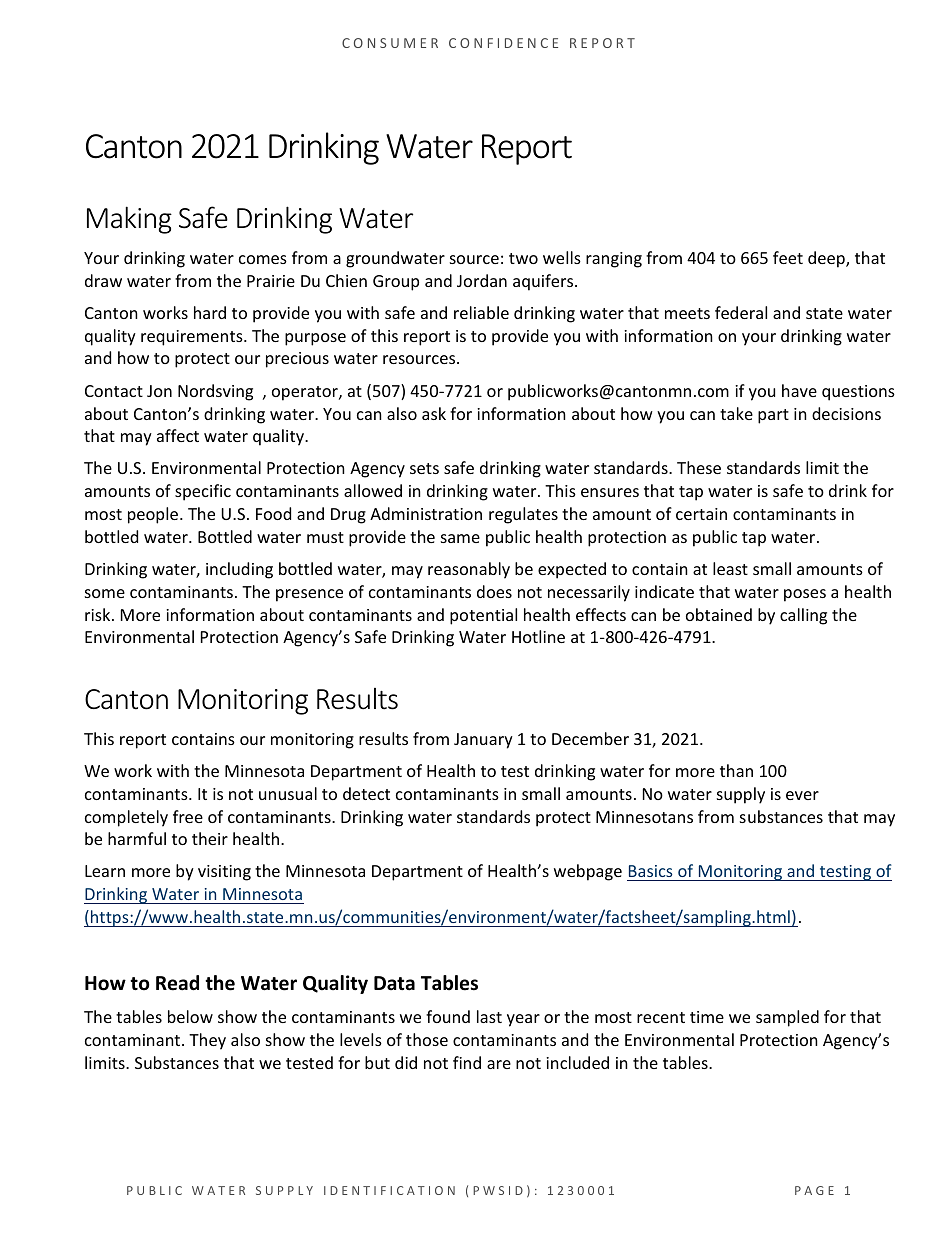  Describe the element at coordinates (787, 1018) in the image. I see `sampled` at that location.
